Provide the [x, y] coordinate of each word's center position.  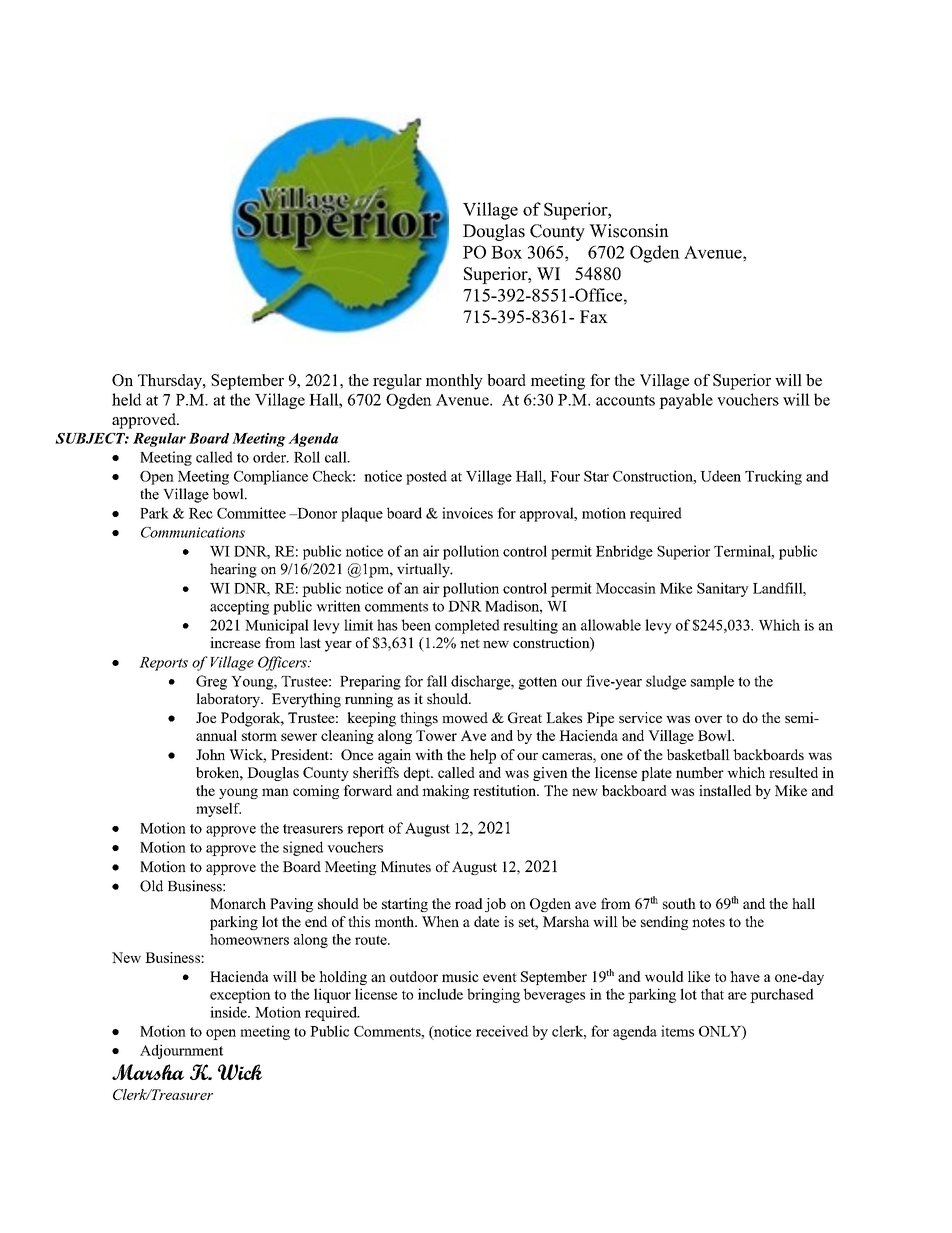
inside [229, 1012]
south [679, 903]
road [469, 903]
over [708, 719]
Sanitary [723, 589]
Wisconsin [629, 231]
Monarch [238, 903]
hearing [233, 570]
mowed [465, 717]
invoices [467, 513]
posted [426, 477]
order [270, 457]
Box [506, 252]
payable [686, 401]
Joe [206, 717]
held [127, 399]
